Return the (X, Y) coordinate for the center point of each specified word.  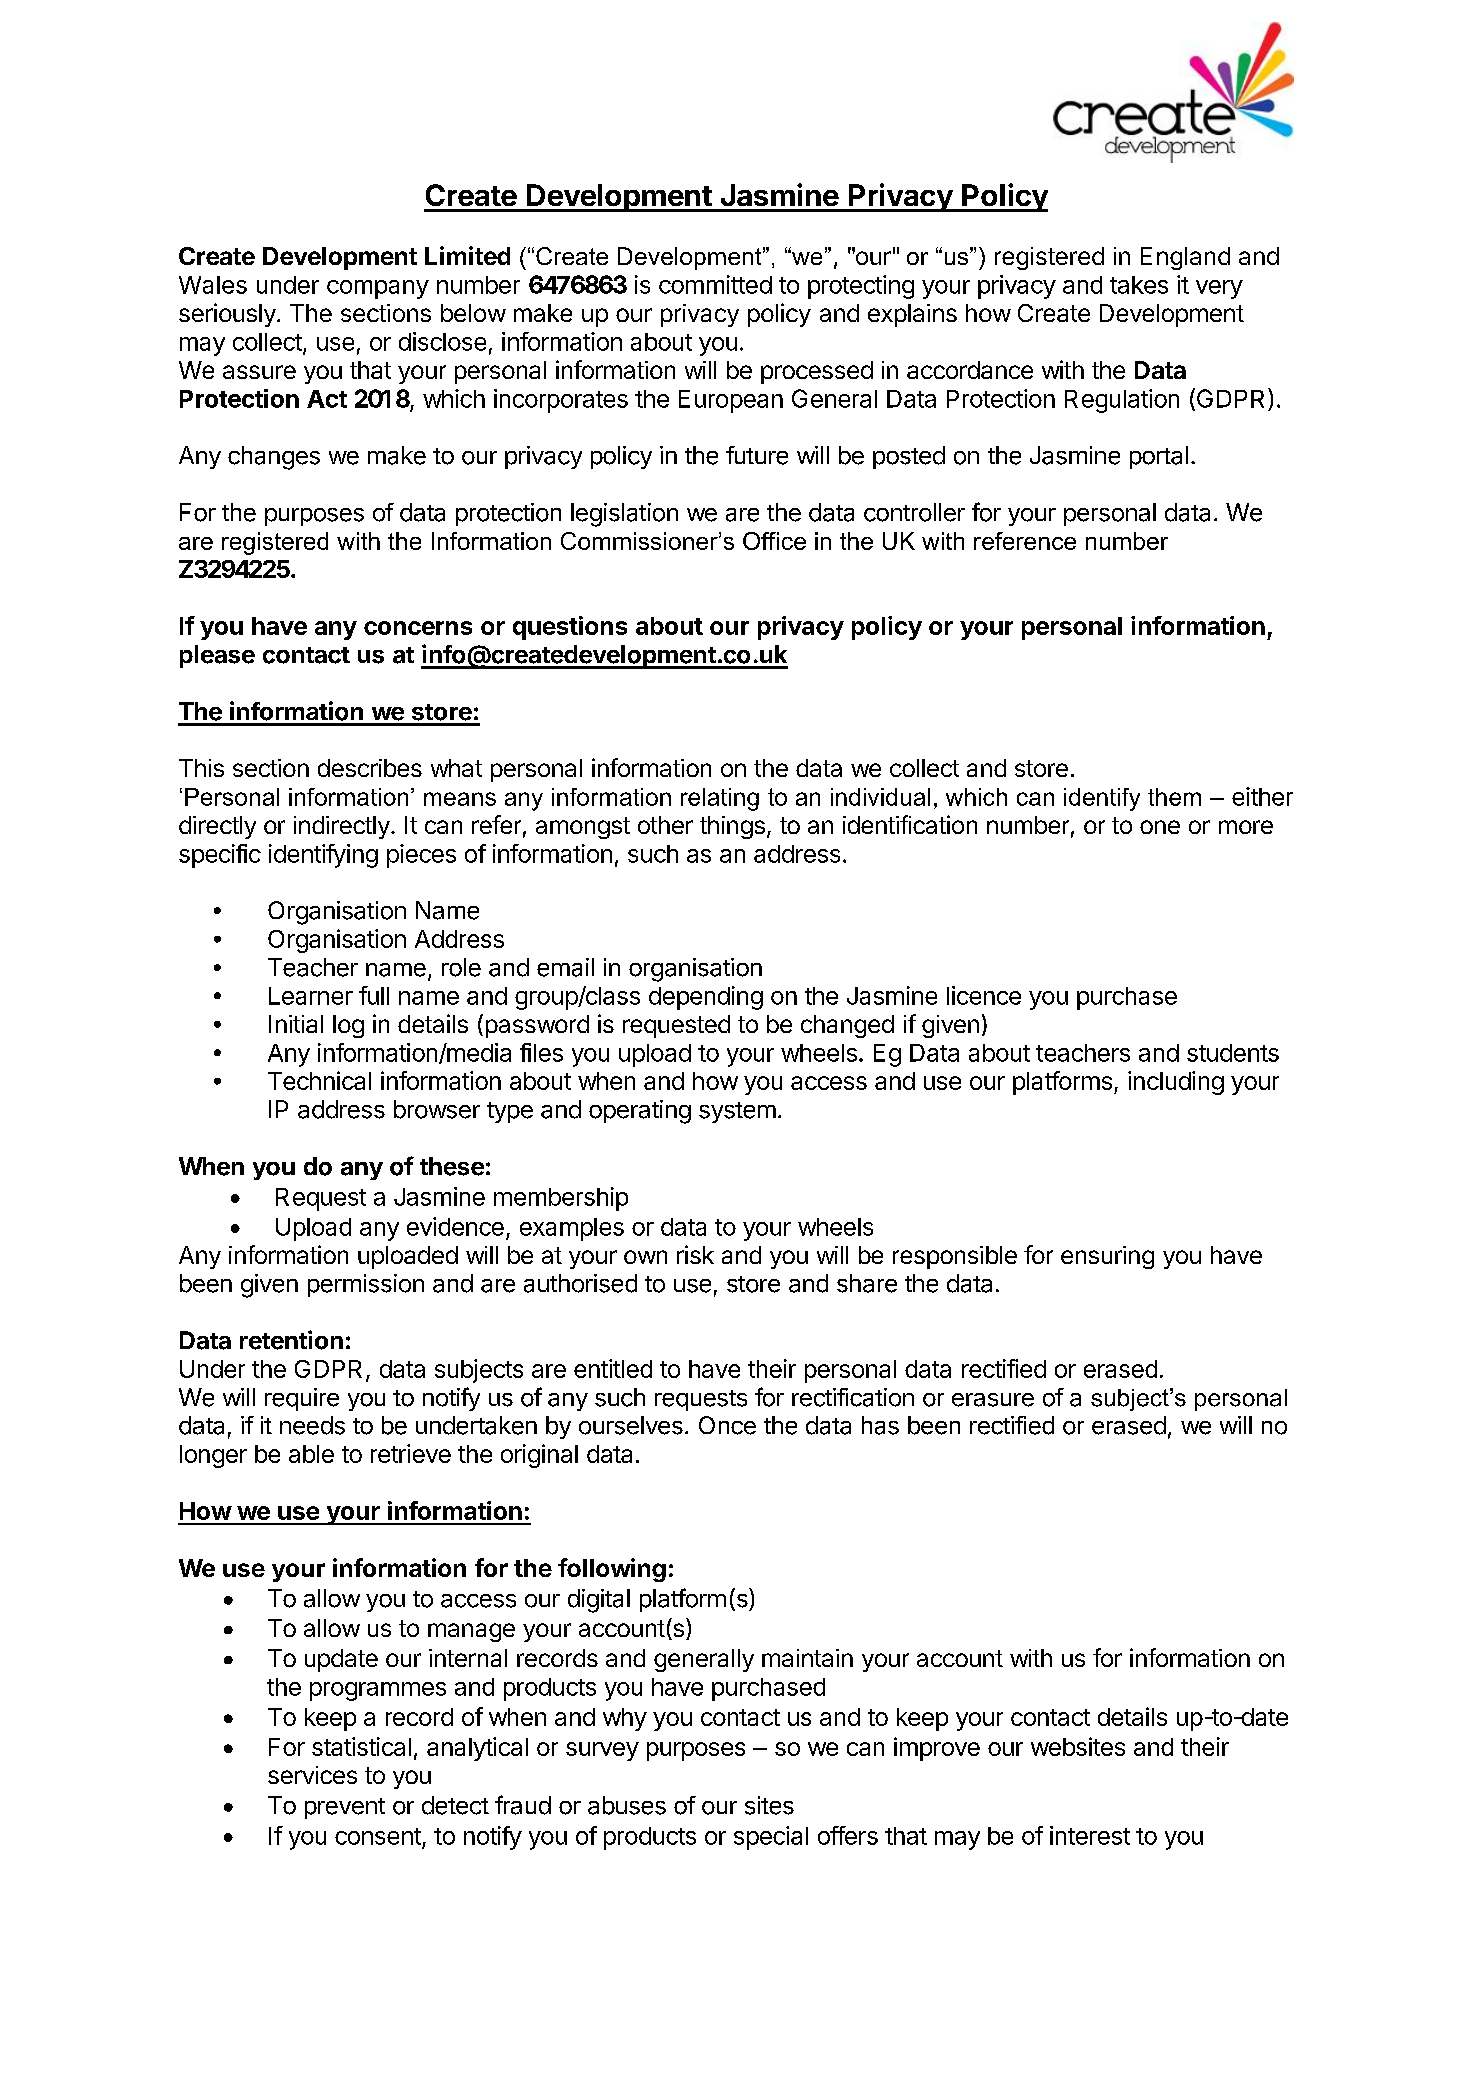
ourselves (631, 1425)
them (1174, 797)
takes (1139, 285)
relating (720, 799)
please (217, 656)
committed (715, 284)
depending (706, 998)
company (378, 289)
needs (312, 1425)
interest (1090, 1835)
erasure (993, 1400)
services (312, 1775)
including (1176, 1083)
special (771, 1838)
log (348, 1026)
